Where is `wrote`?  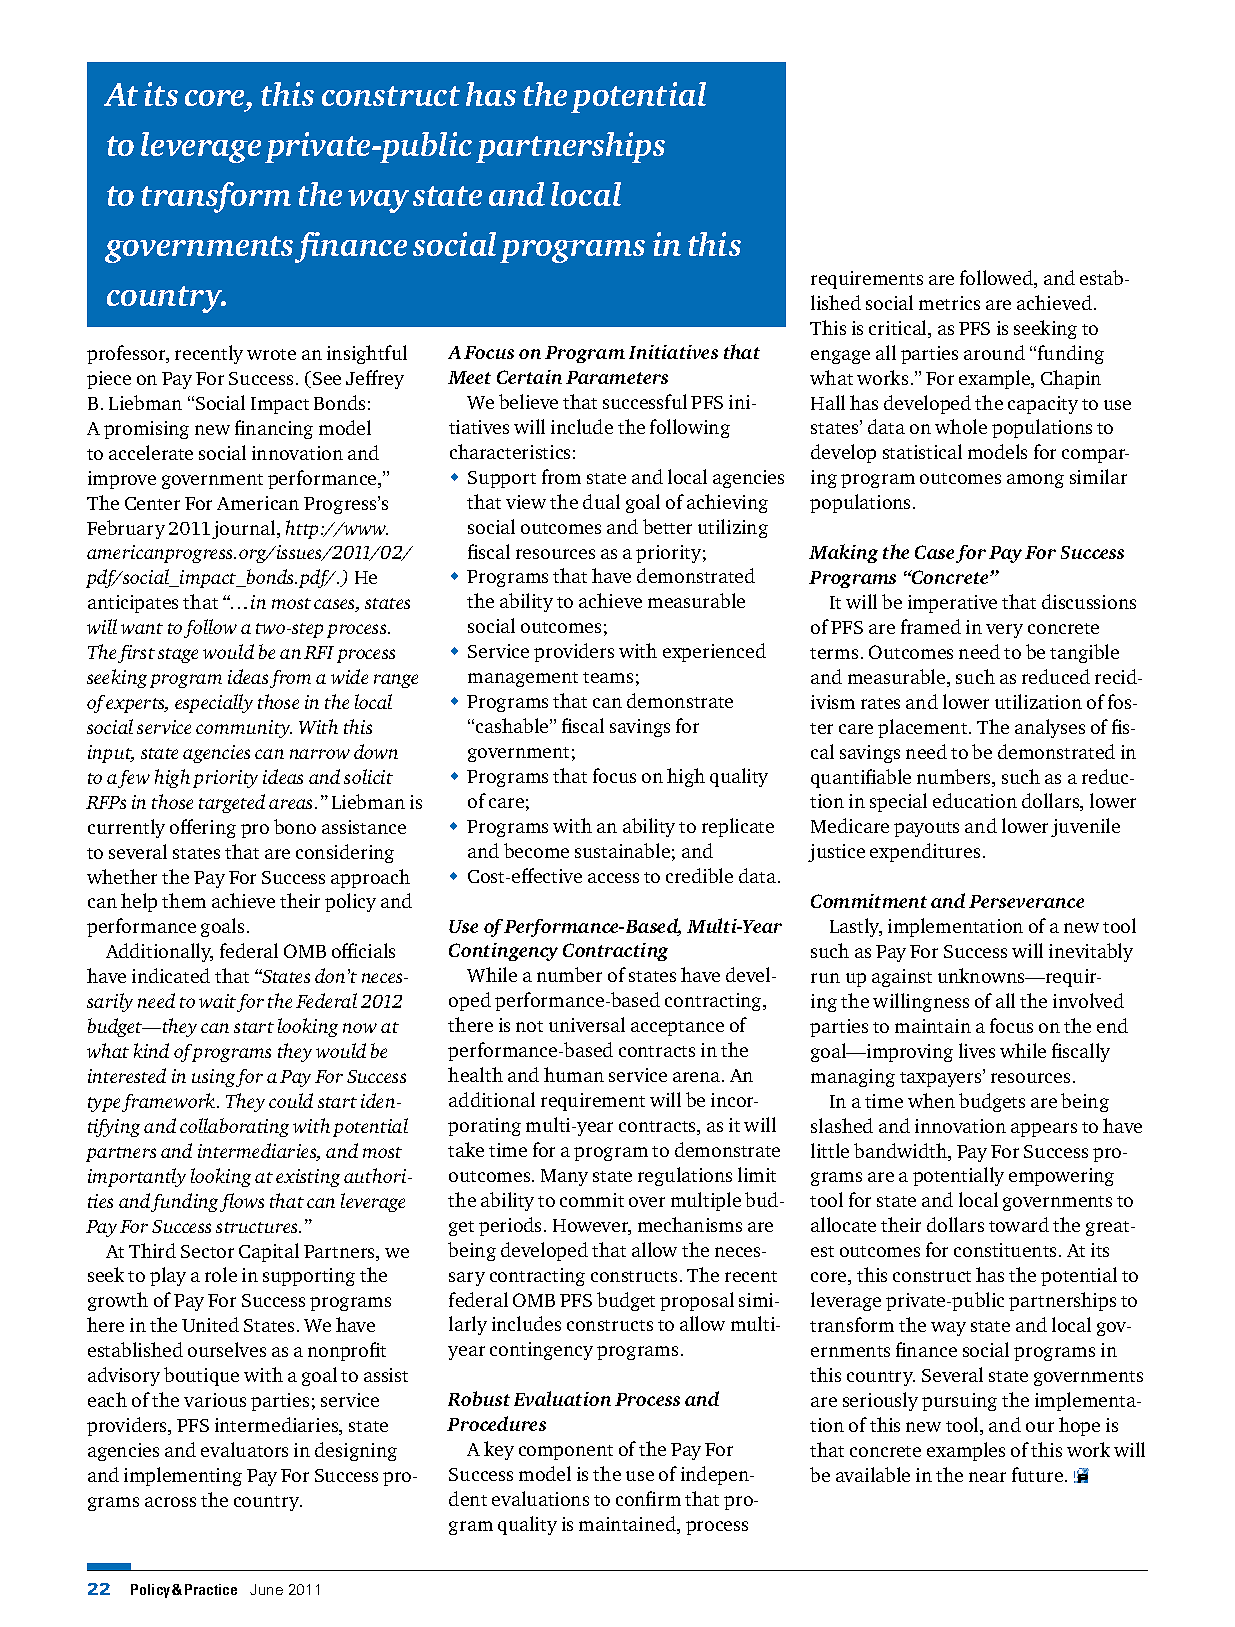 wrote is located at coordinates (271, 354).
